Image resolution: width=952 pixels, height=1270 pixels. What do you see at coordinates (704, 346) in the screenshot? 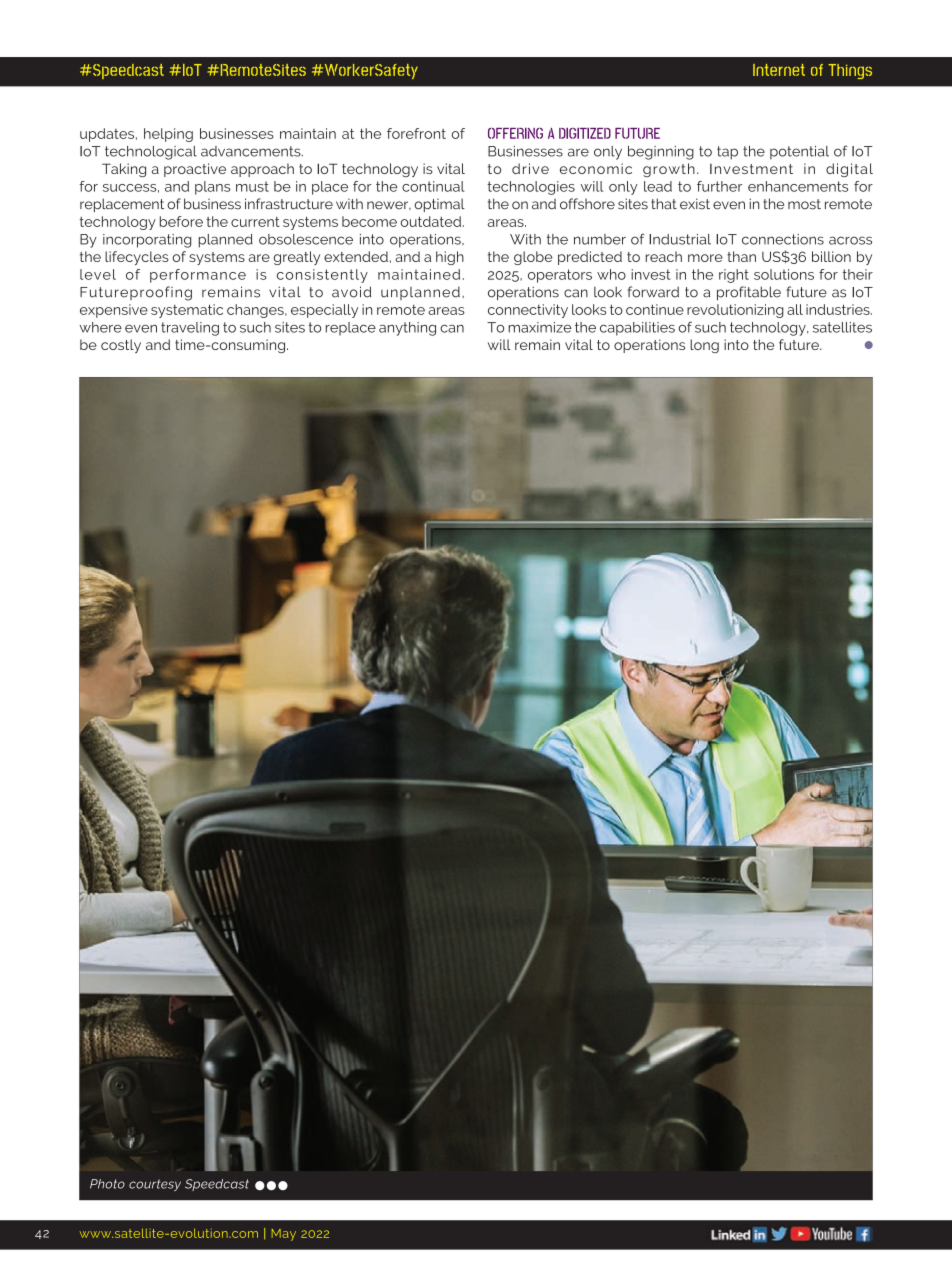
I see `long` at bounding box center [704, 346].
